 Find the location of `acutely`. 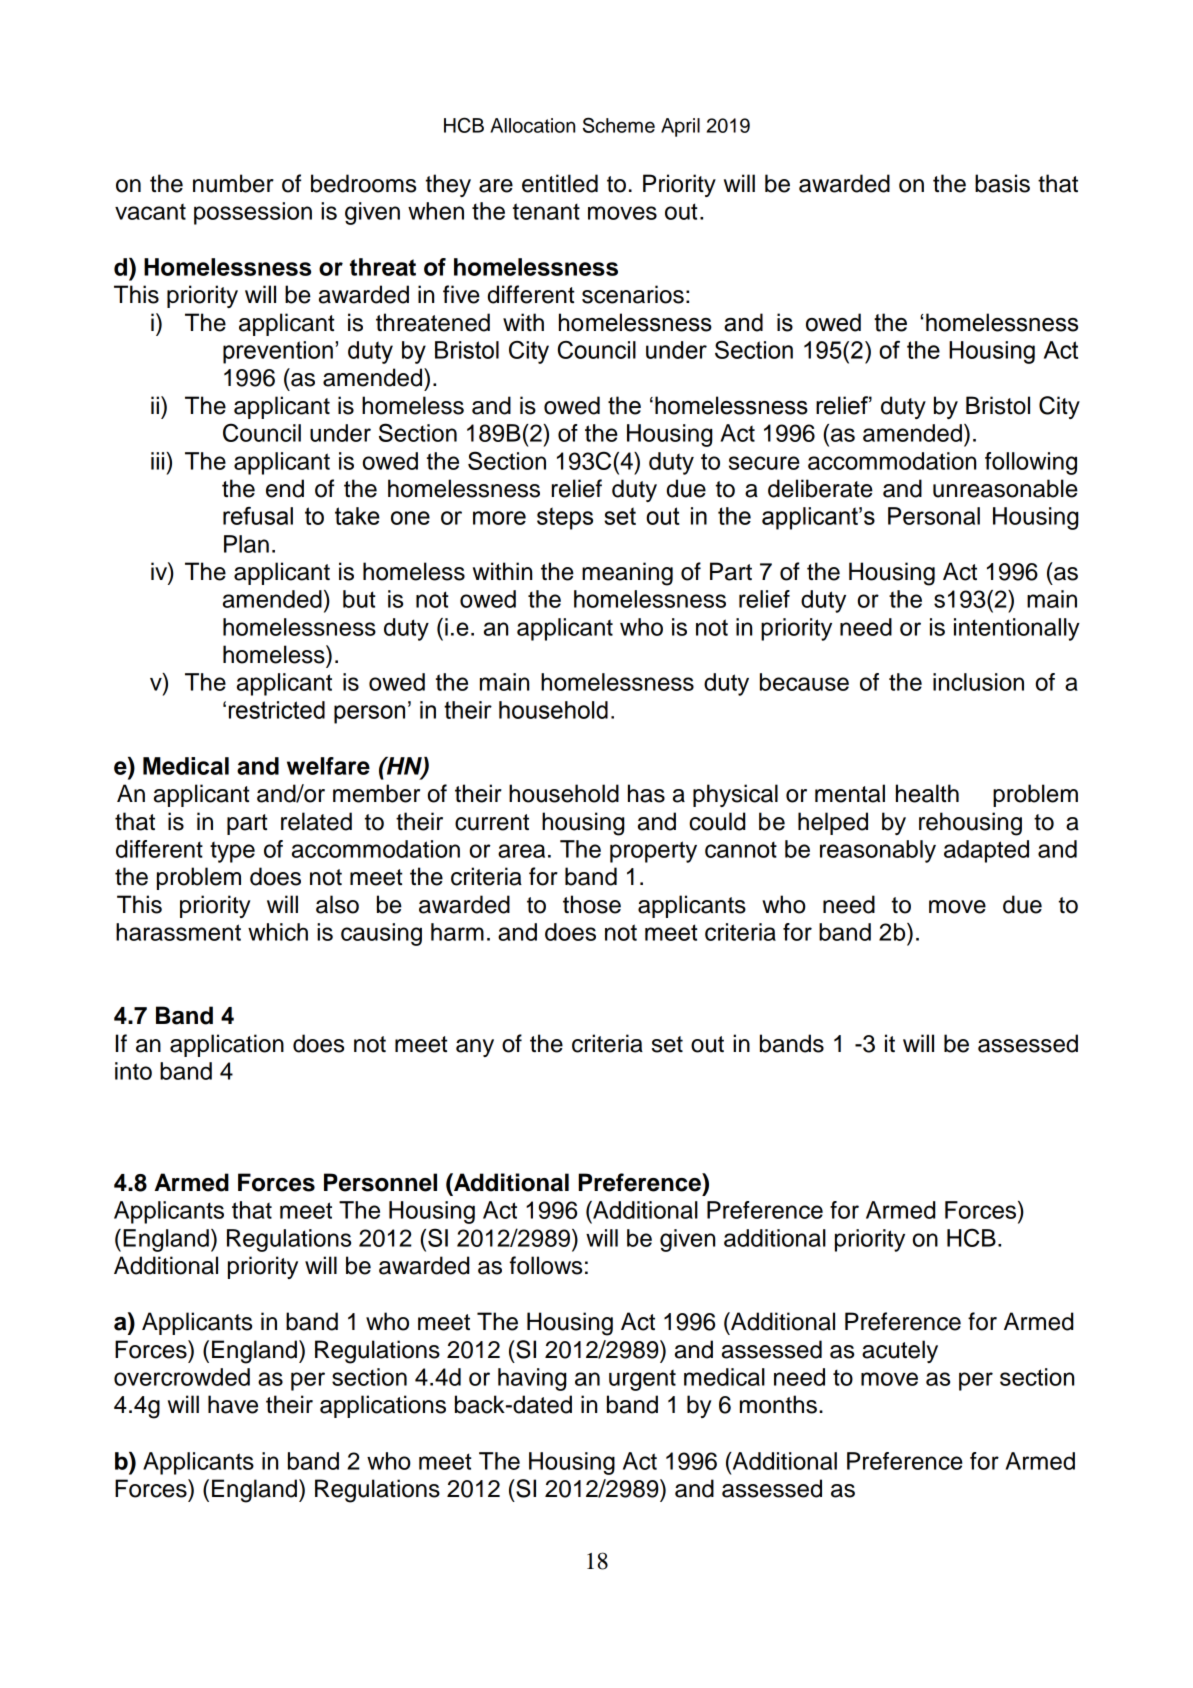

acutely is located at coordinates (900, 1351).
